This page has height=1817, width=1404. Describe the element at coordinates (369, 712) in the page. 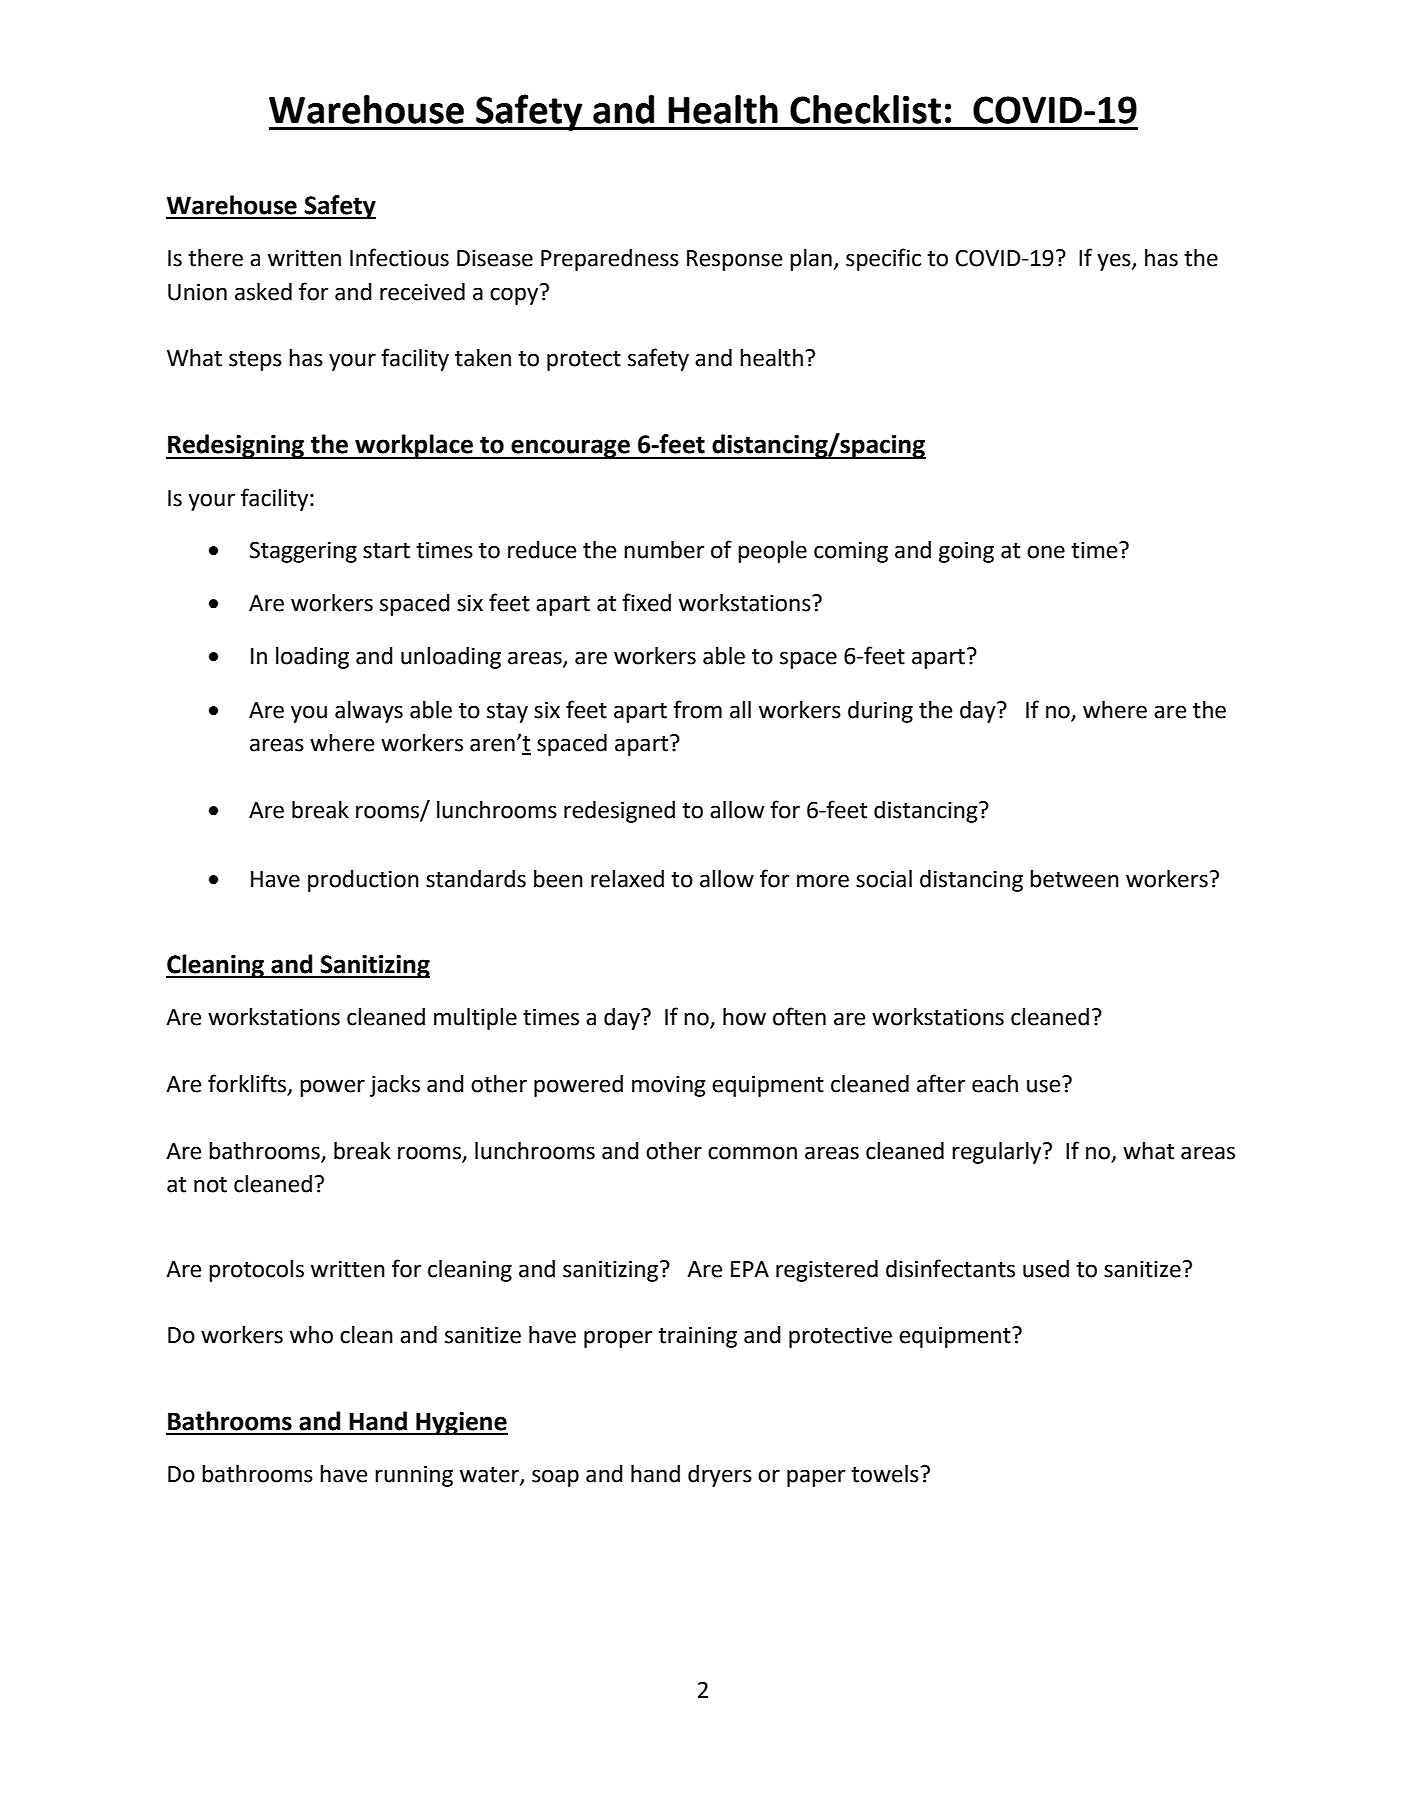

I see `always` at that location.
